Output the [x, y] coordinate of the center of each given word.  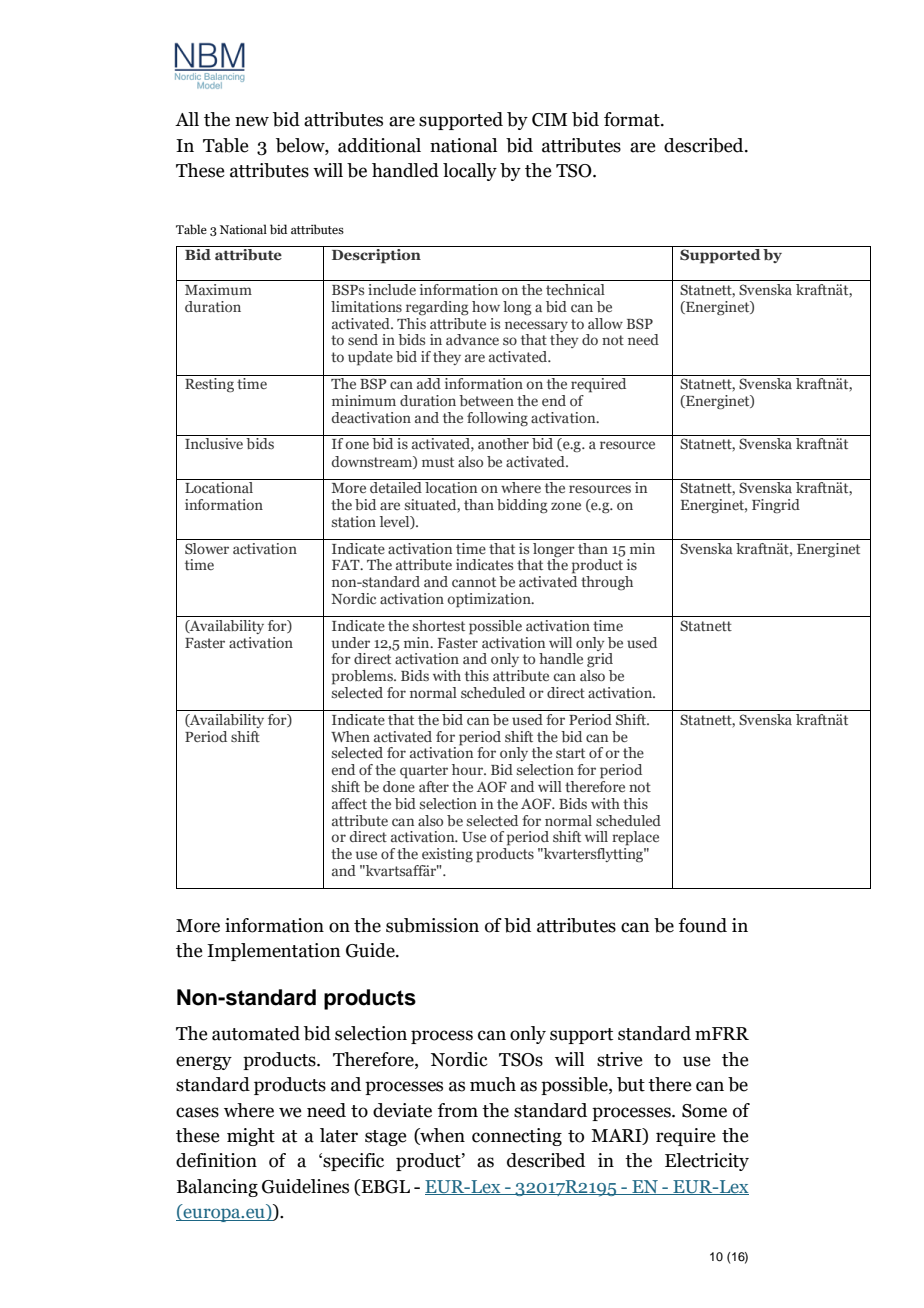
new [252, 121]
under [351, 642]
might [251, 1137]
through [607, 583]
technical [575, 289]
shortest [439, 625]
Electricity [707, 1162]
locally [470, 172]
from [457, 1110]
